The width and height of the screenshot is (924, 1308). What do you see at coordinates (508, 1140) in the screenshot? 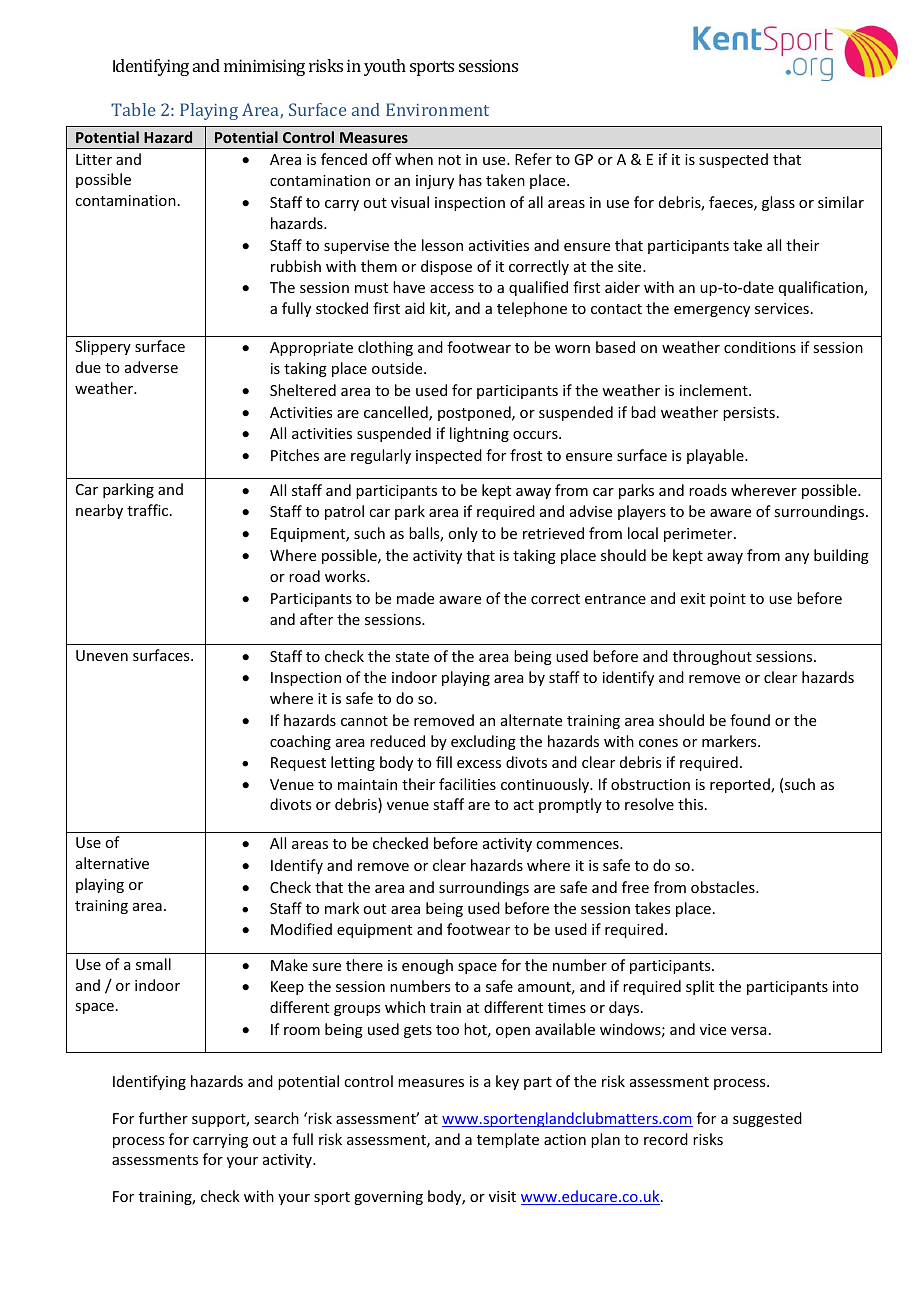
I see `template` at bounding box center [508, 1140].
